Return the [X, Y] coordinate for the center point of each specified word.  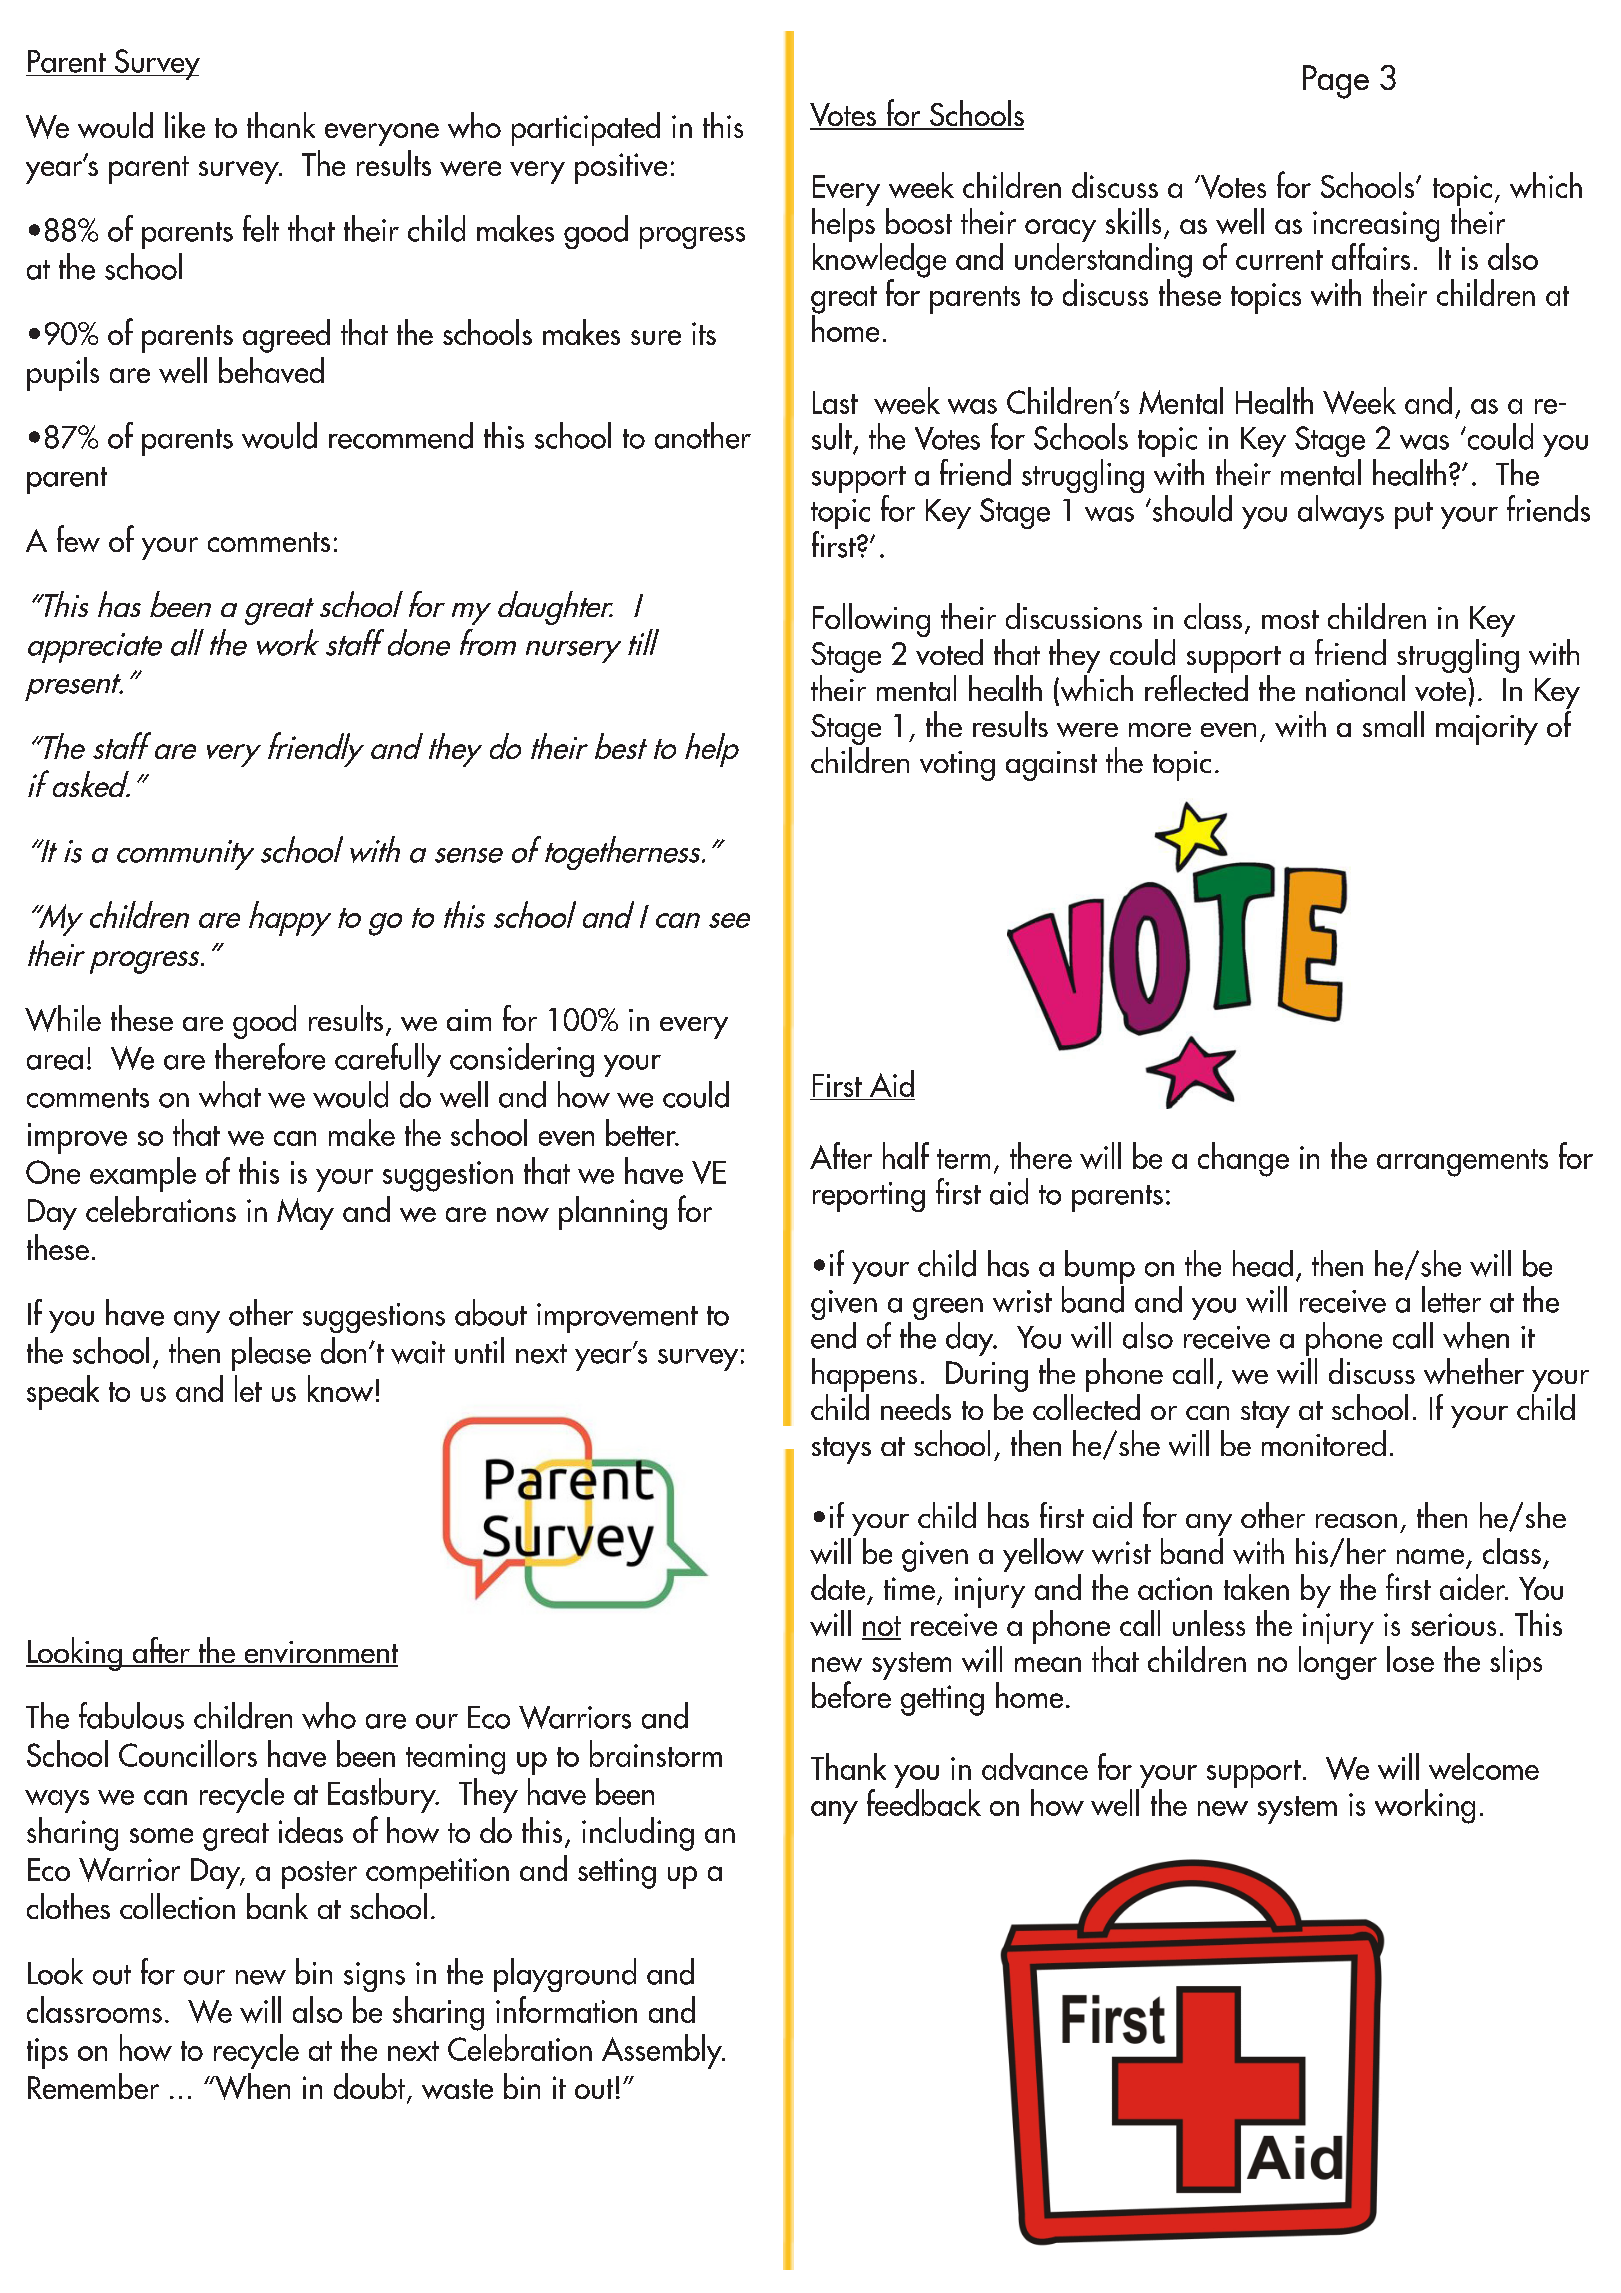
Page [1336, 82]
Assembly [663, 2051]
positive [621, 168]
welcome [1484, 1766]
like [185, 125]
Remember [93, 2086]
